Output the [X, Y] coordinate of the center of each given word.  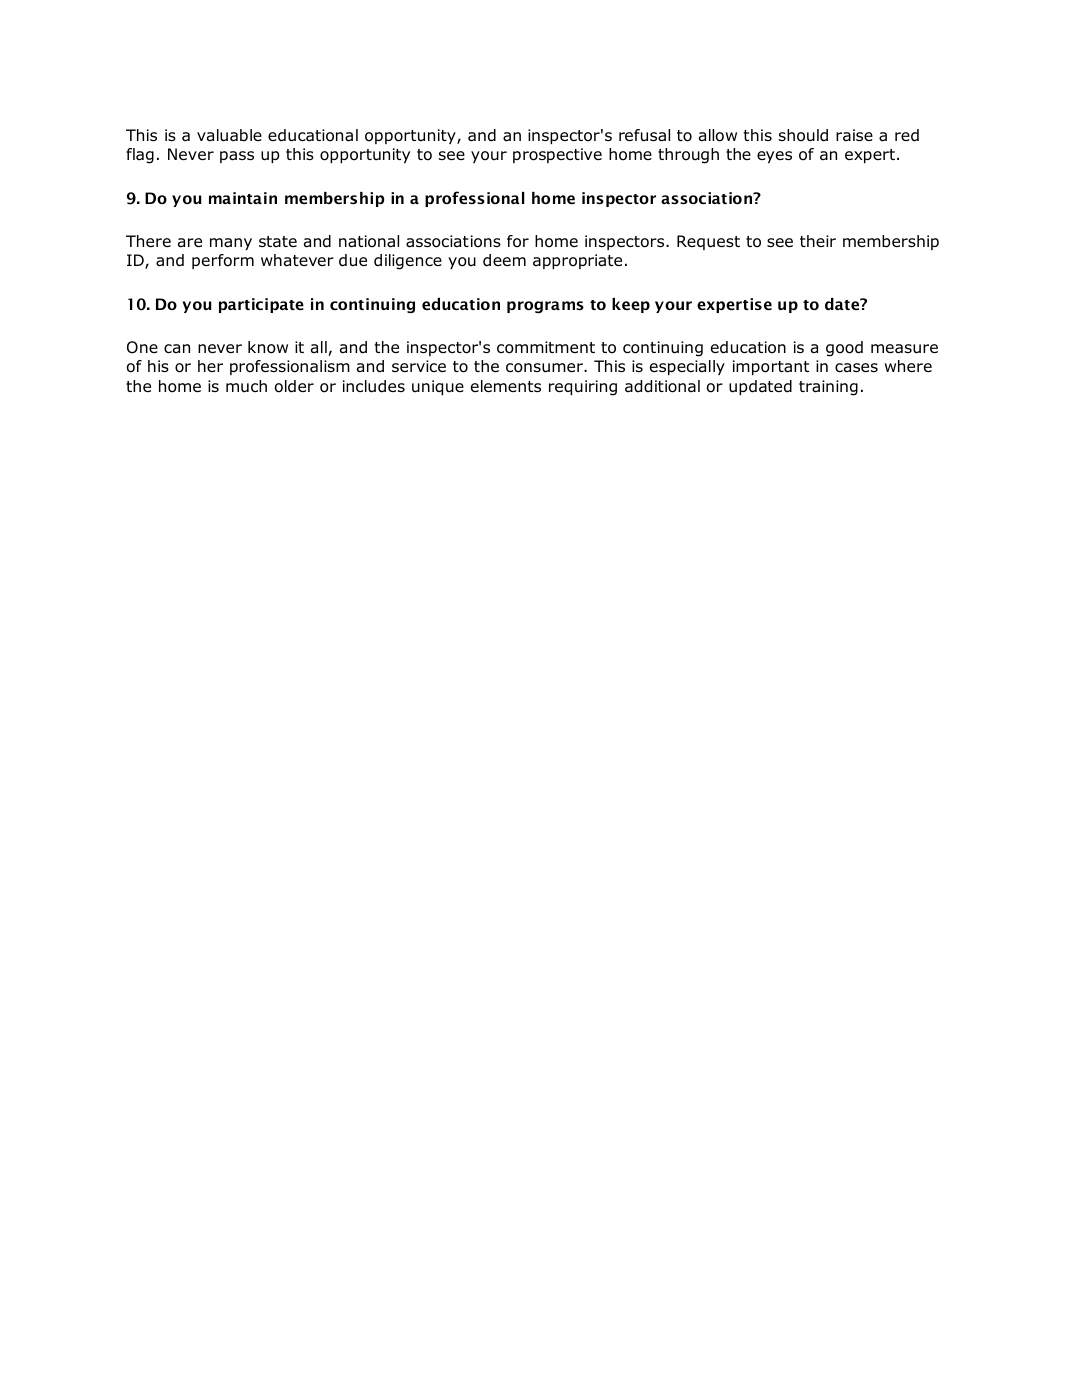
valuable [229, 135]
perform [223, 261]
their [818, 241]
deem [504, 260]
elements [506, 386]
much [246, 386]
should [803, 135]
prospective [557, 155]
